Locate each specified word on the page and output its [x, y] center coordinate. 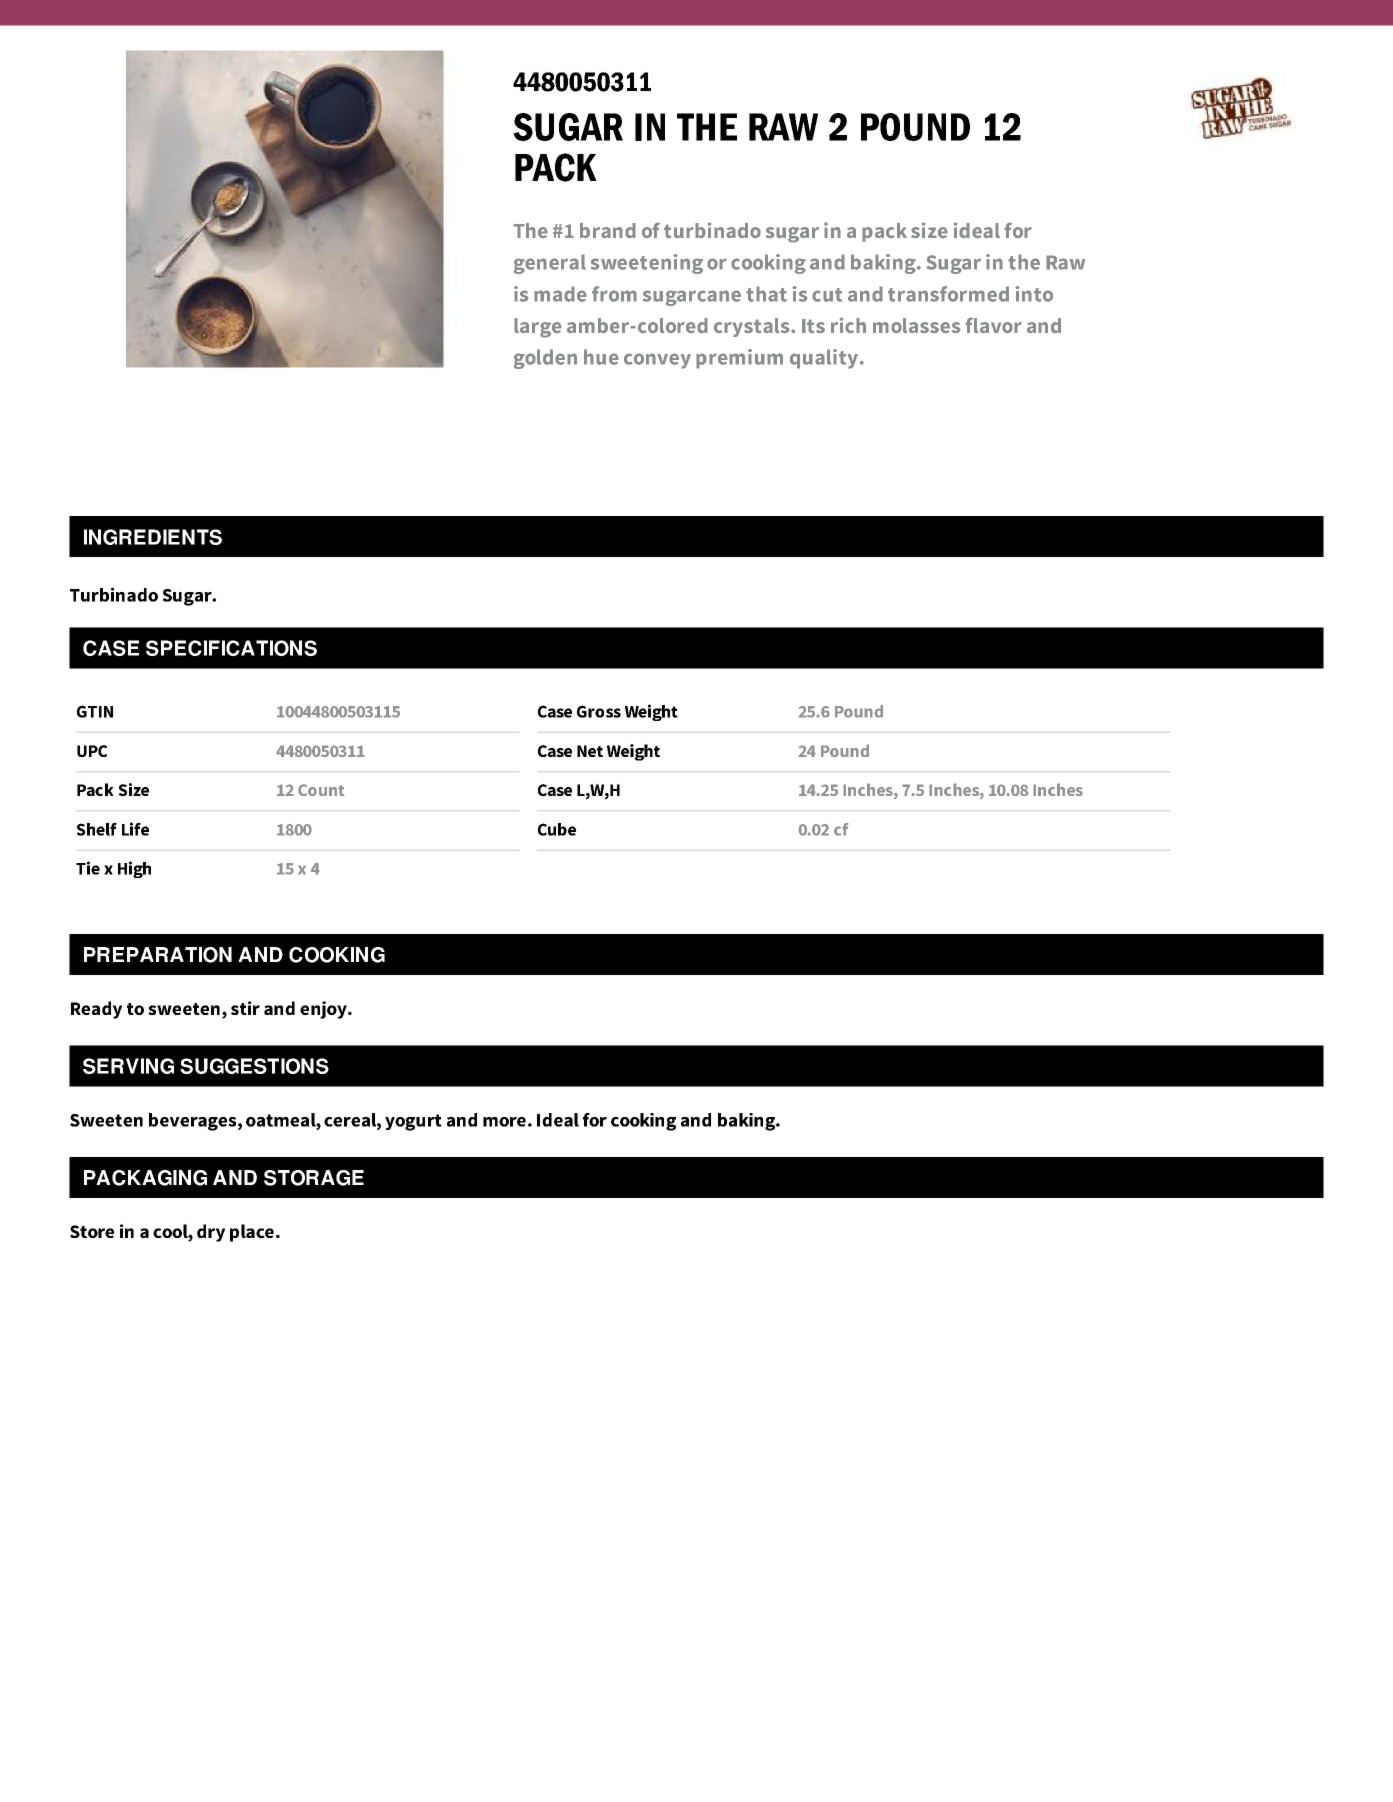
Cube [557, 829]
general [550, 264]
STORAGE [314, 1178]
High [134, 869]
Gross [599, 711]
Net [590, 751]
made [560, 294]
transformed [948, 294]
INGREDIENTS [153, 537]
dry [211, 1233]
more [504, 1122]
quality [825, 359]
